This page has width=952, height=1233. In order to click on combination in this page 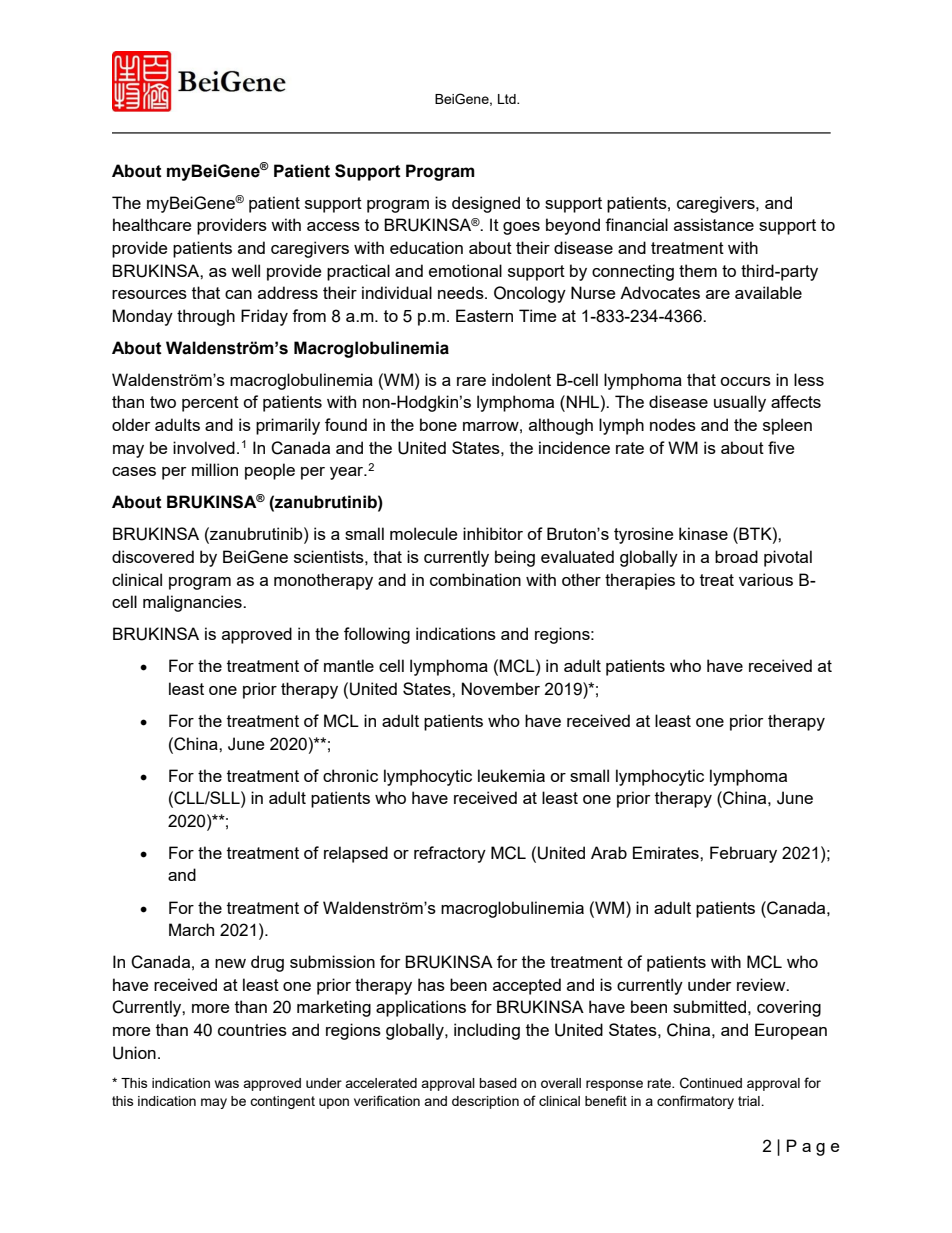, I will do `click(475, 579)`.
